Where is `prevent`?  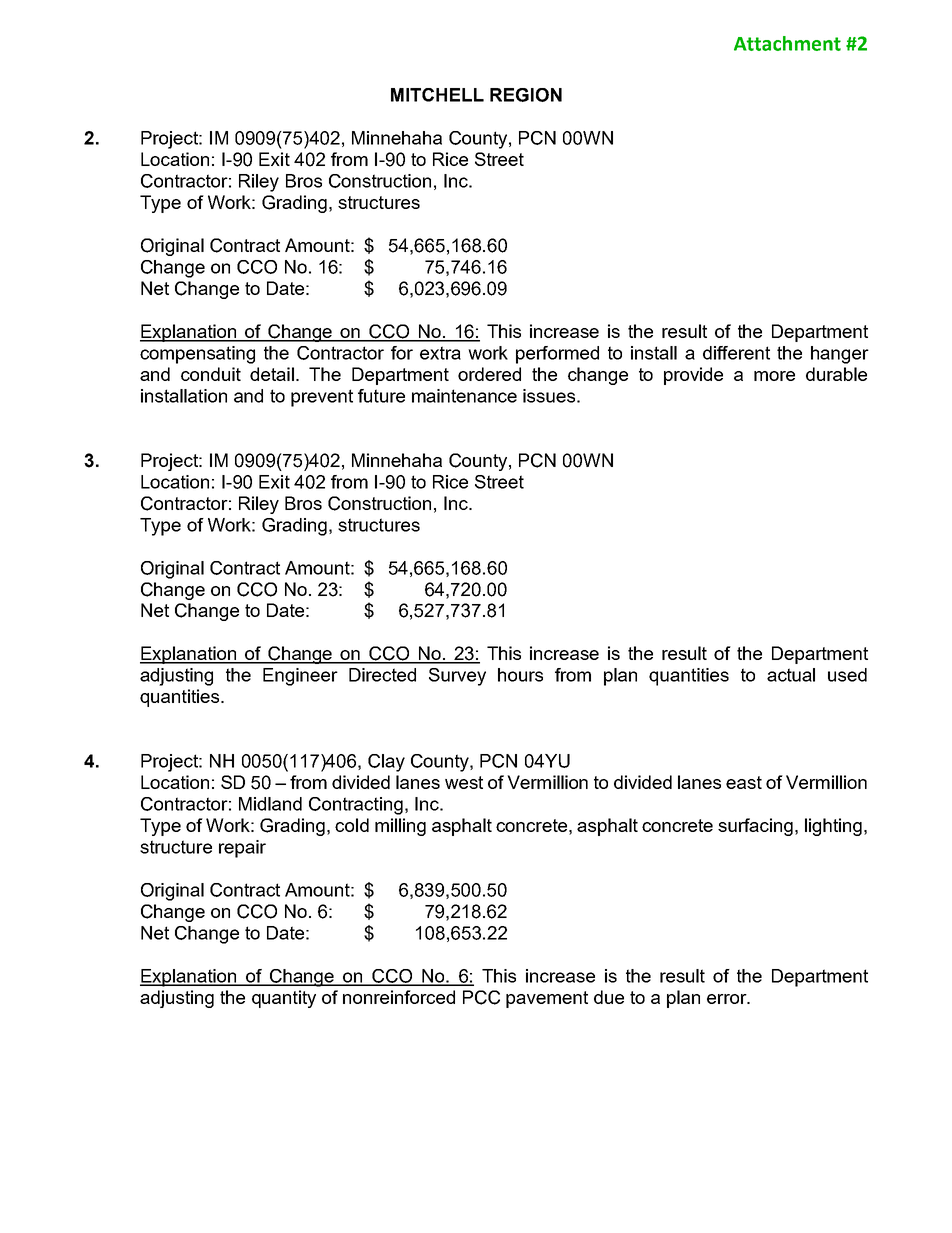
prevent is located at coordinates (322, 398).
